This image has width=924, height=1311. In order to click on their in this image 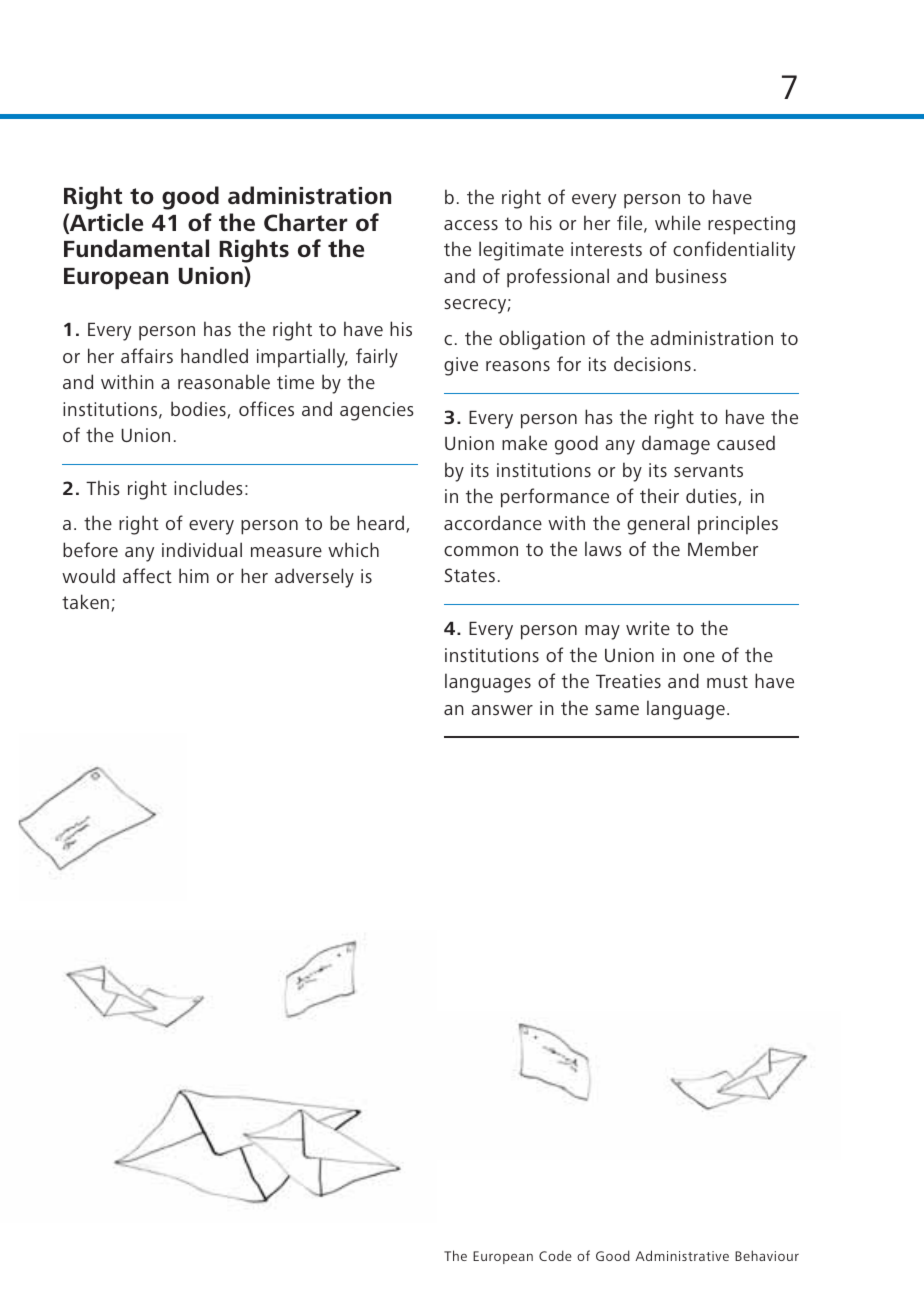, I will do `click(659, 495)`.
